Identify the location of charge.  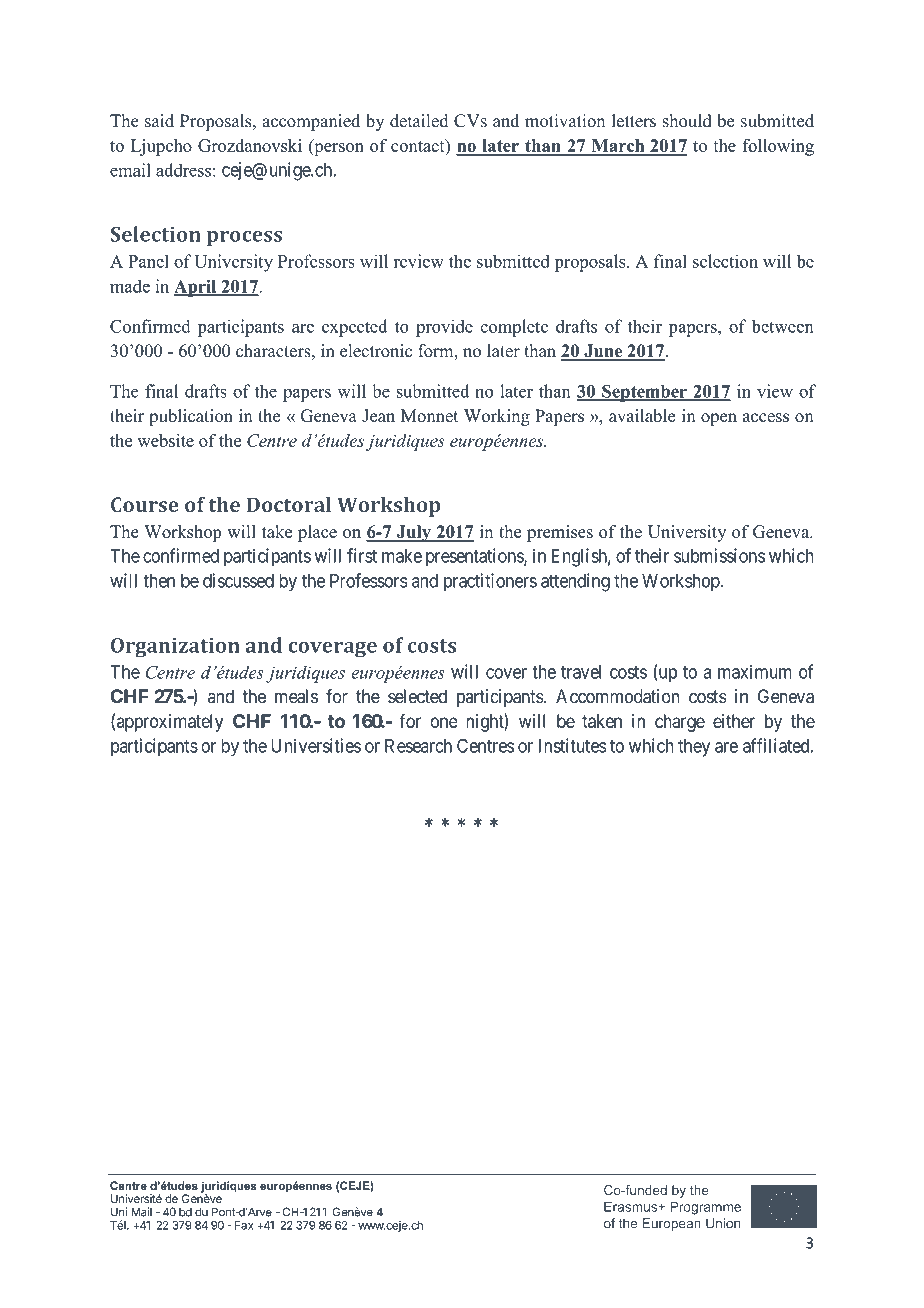
(680, 723).
